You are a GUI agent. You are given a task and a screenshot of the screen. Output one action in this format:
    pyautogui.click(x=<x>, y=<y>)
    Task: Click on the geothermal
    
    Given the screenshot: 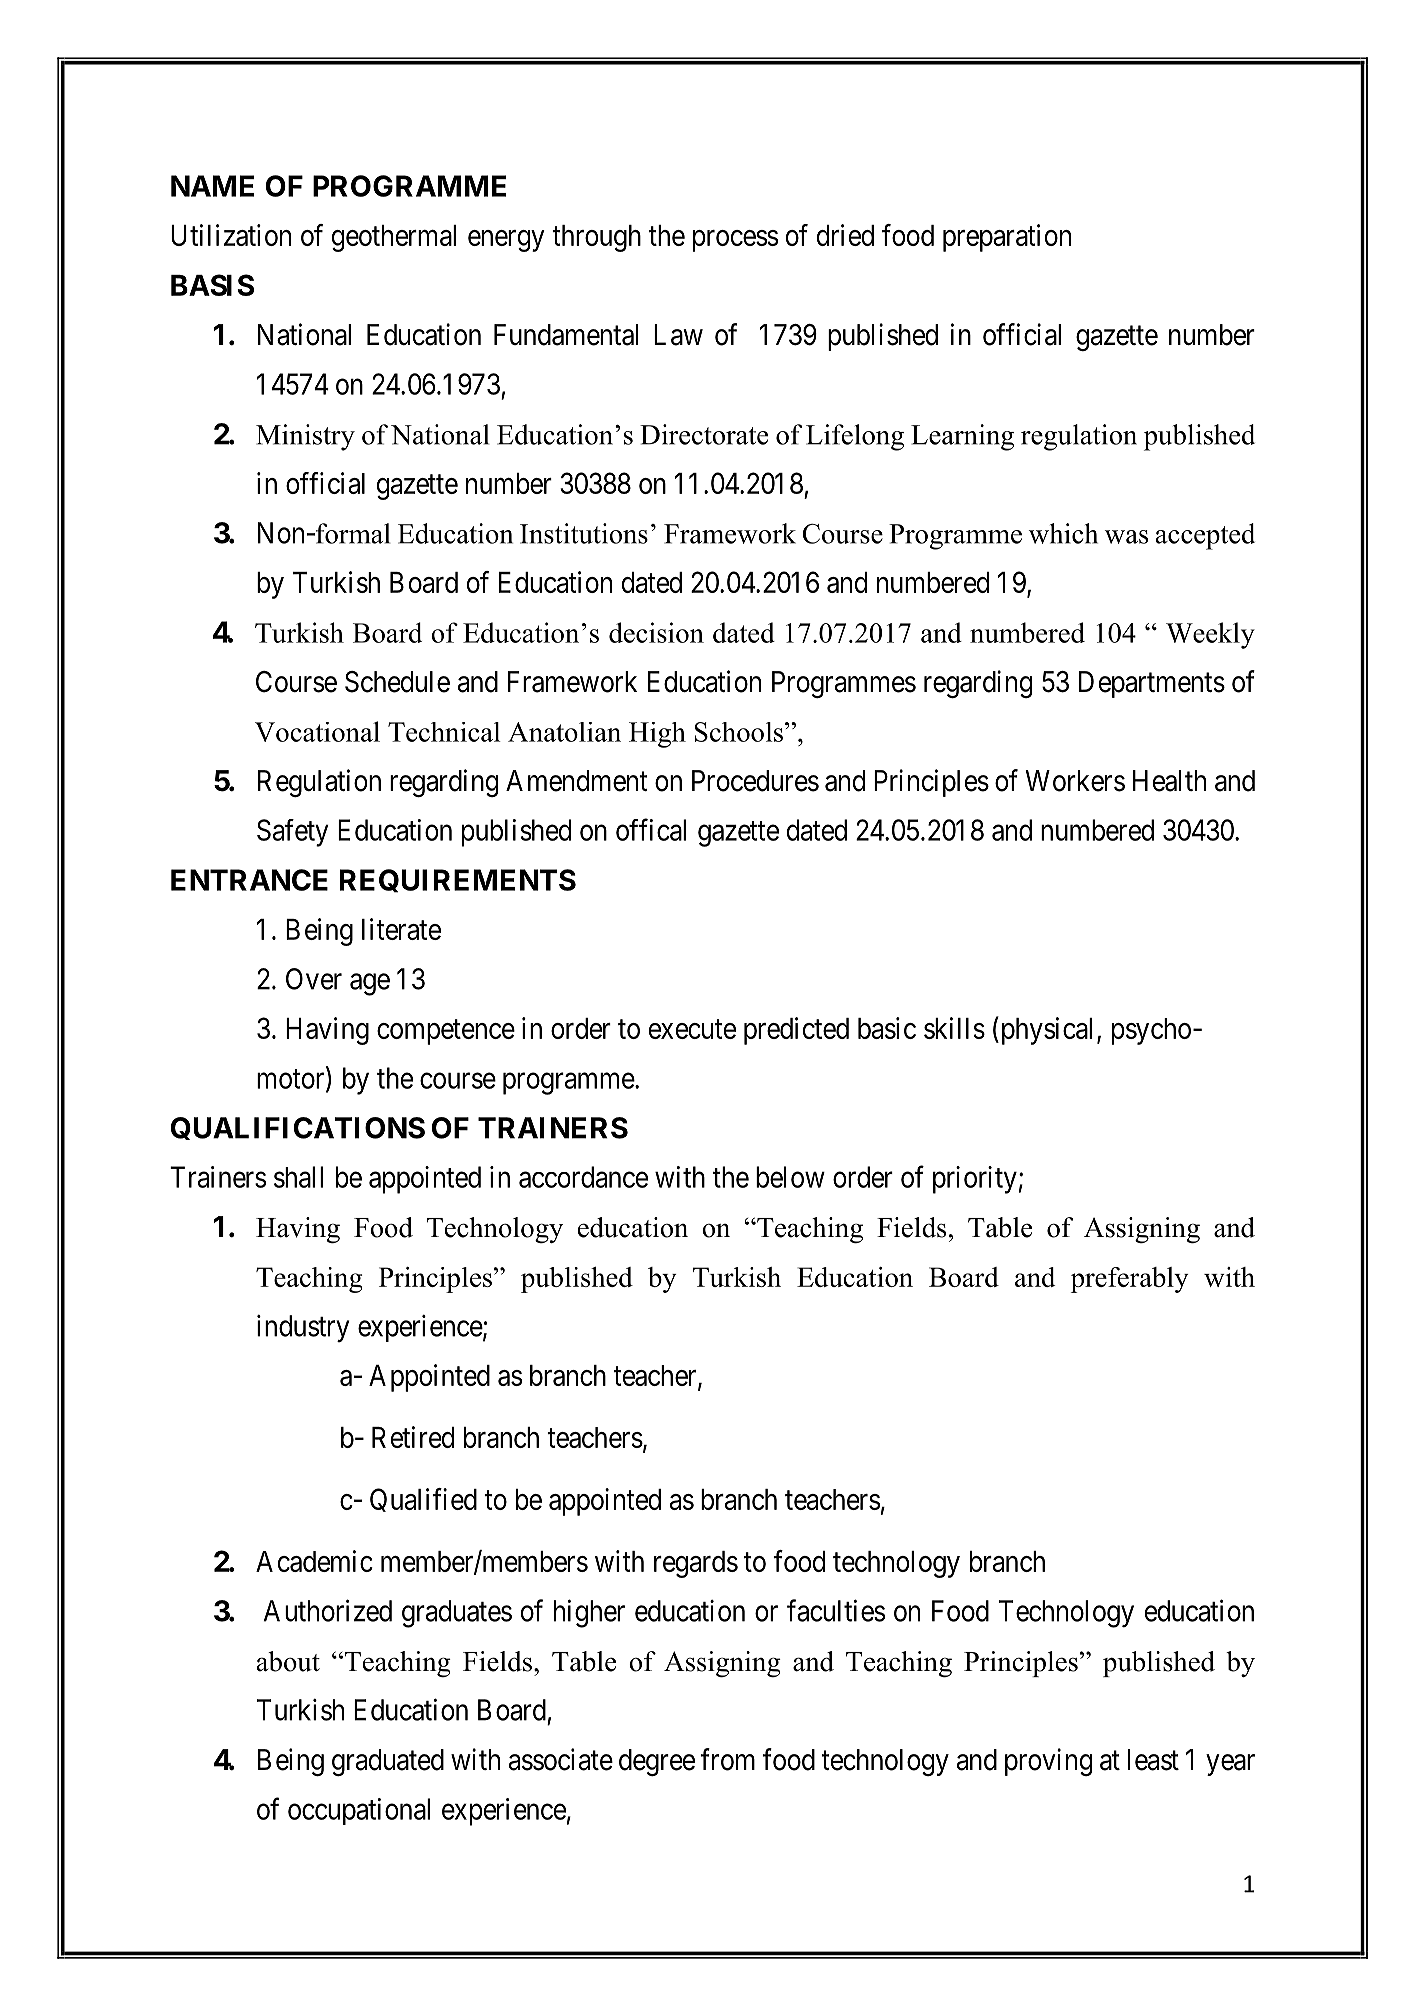 What is the action you would take?
    pyautogui.click(x=394, y=238)
